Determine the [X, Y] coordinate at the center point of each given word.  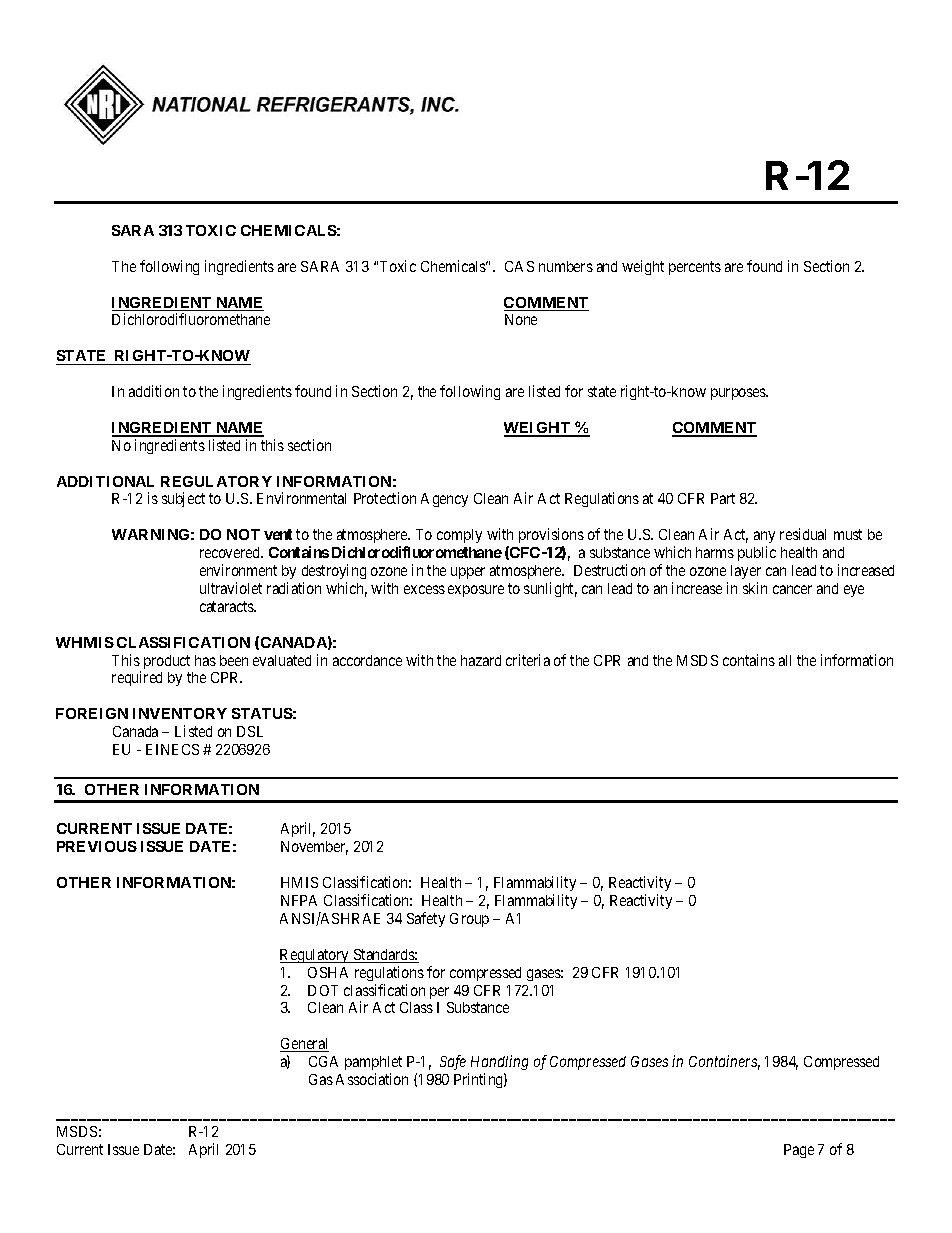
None [521, 319]
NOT [243, 534]
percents [695, 268]
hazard [481, 660]
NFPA [299, 900]
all [785, 660]
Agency [444, 500]
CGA [323, 1061]
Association [372, 1079]
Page [799, 1151]
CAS [519, 266]
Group [469, 920]
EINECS [172, 749]
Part [723, 498]
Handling [499, 1062]
